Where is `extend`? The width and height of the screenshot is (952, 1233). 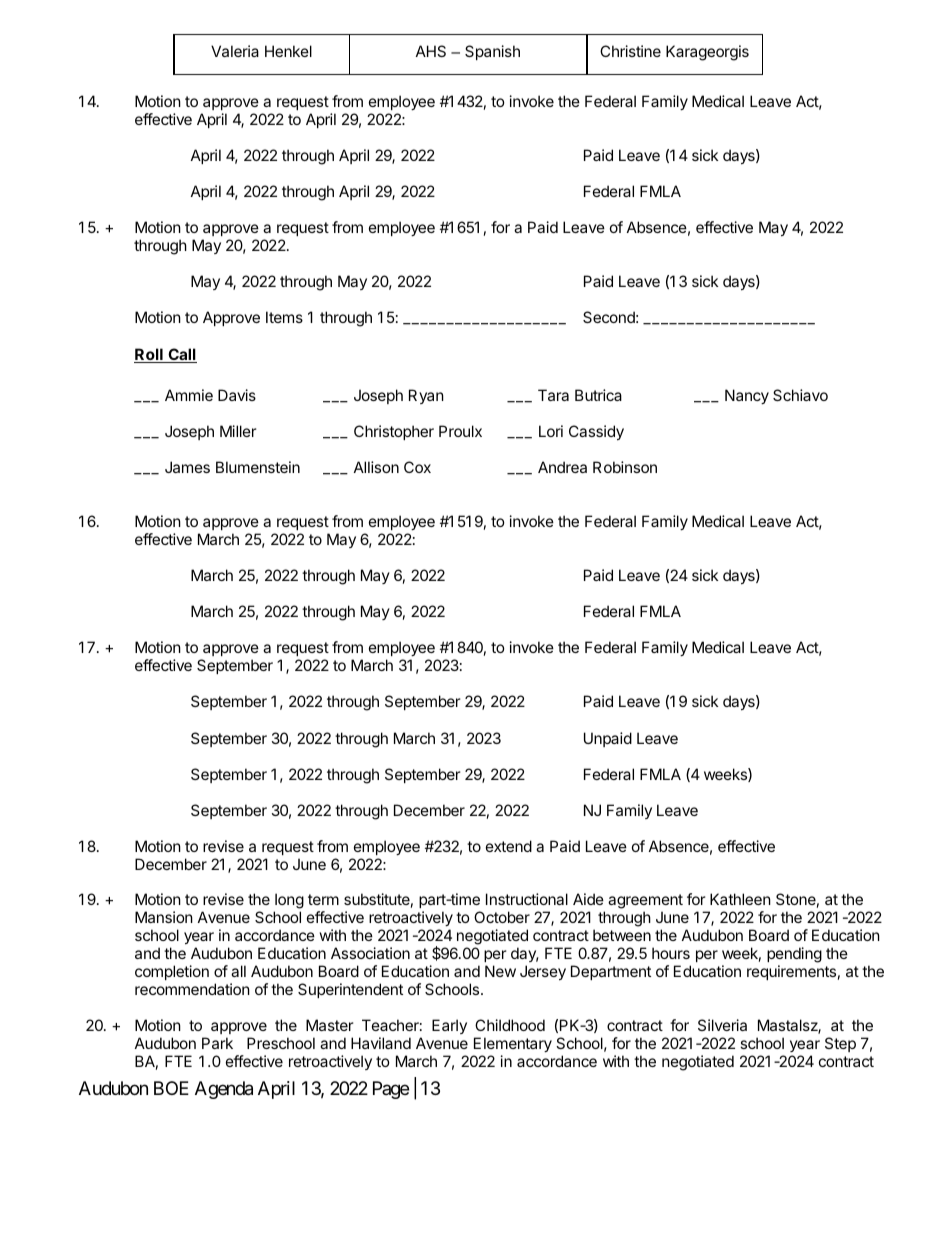
extend is located at coordinates (509, 846).
